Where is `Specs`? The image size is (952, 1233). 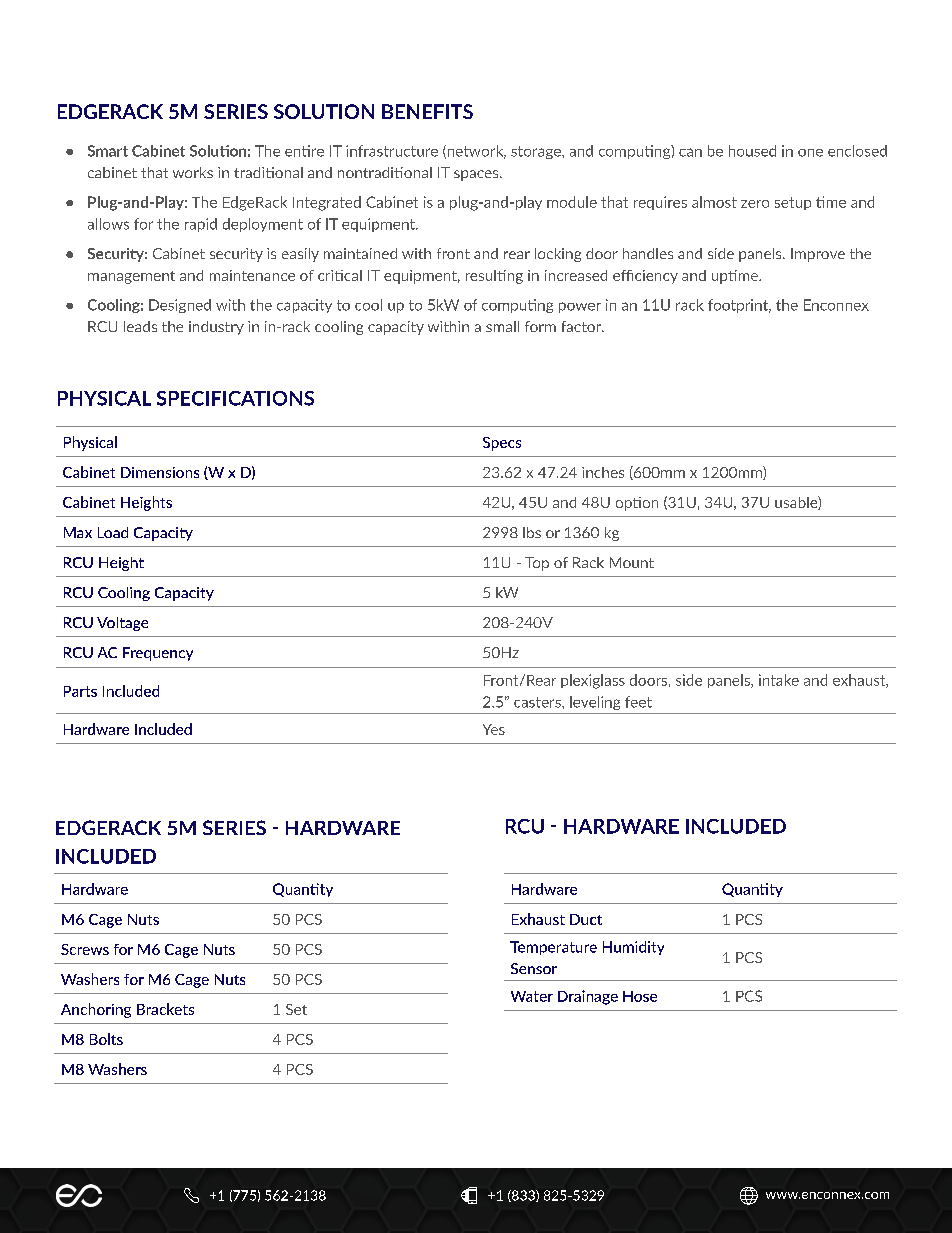
Specs is located at coordinates (502, 444).
